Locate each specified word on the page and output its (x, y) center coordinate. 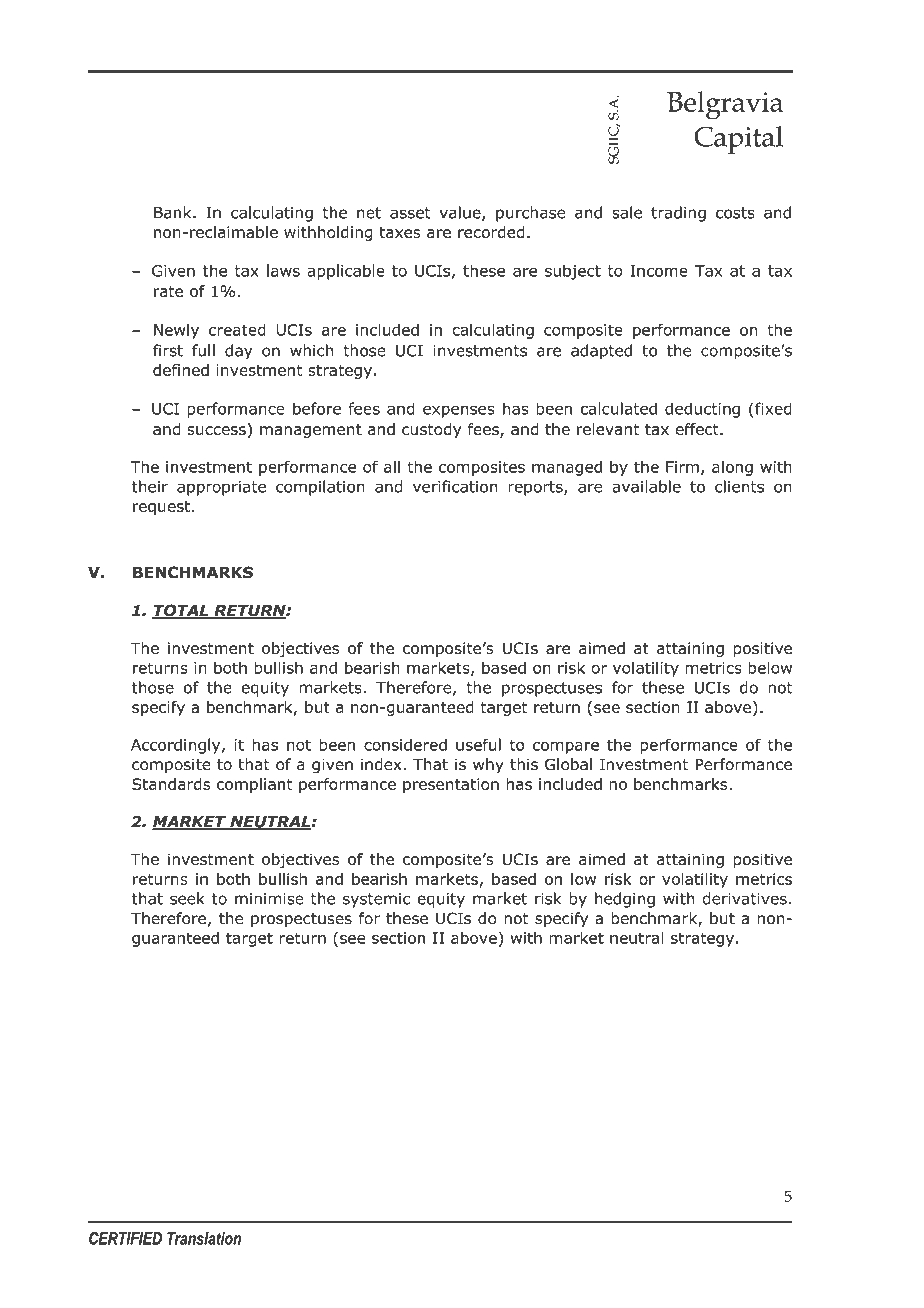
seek (187, 898)
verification (455, 486)
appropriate (221, 488)
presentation (451, 785)
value (461, 213)
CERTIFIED (125, 1238)
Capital (738, 140)
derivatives (744, 898)
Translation (204, 1238)
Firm (682, 467)
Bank (174, 212)
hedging (625, 900)
